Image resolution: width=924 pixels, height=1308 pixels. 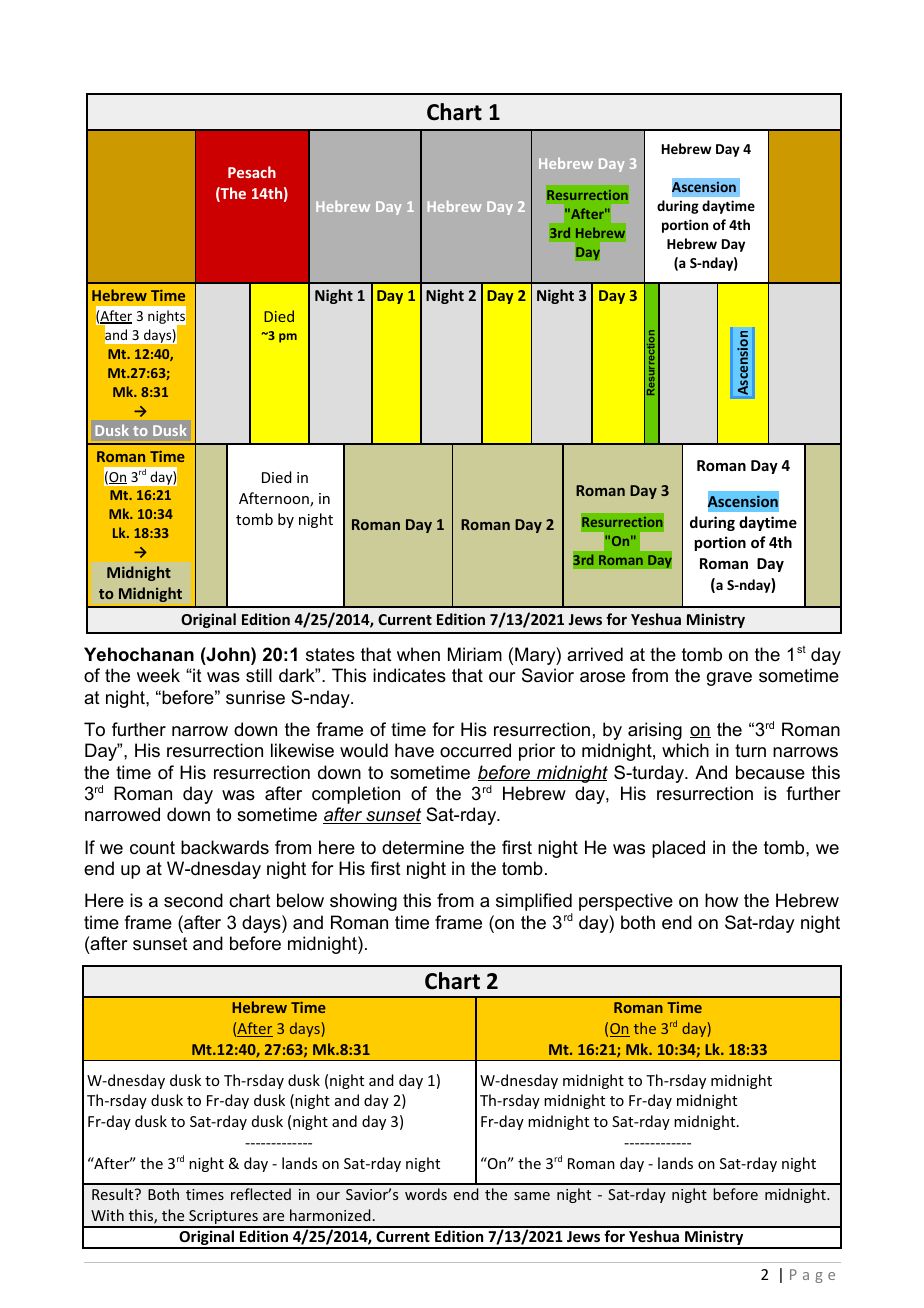 I want to click on Scriptures, so click(x=223, y=1218).
